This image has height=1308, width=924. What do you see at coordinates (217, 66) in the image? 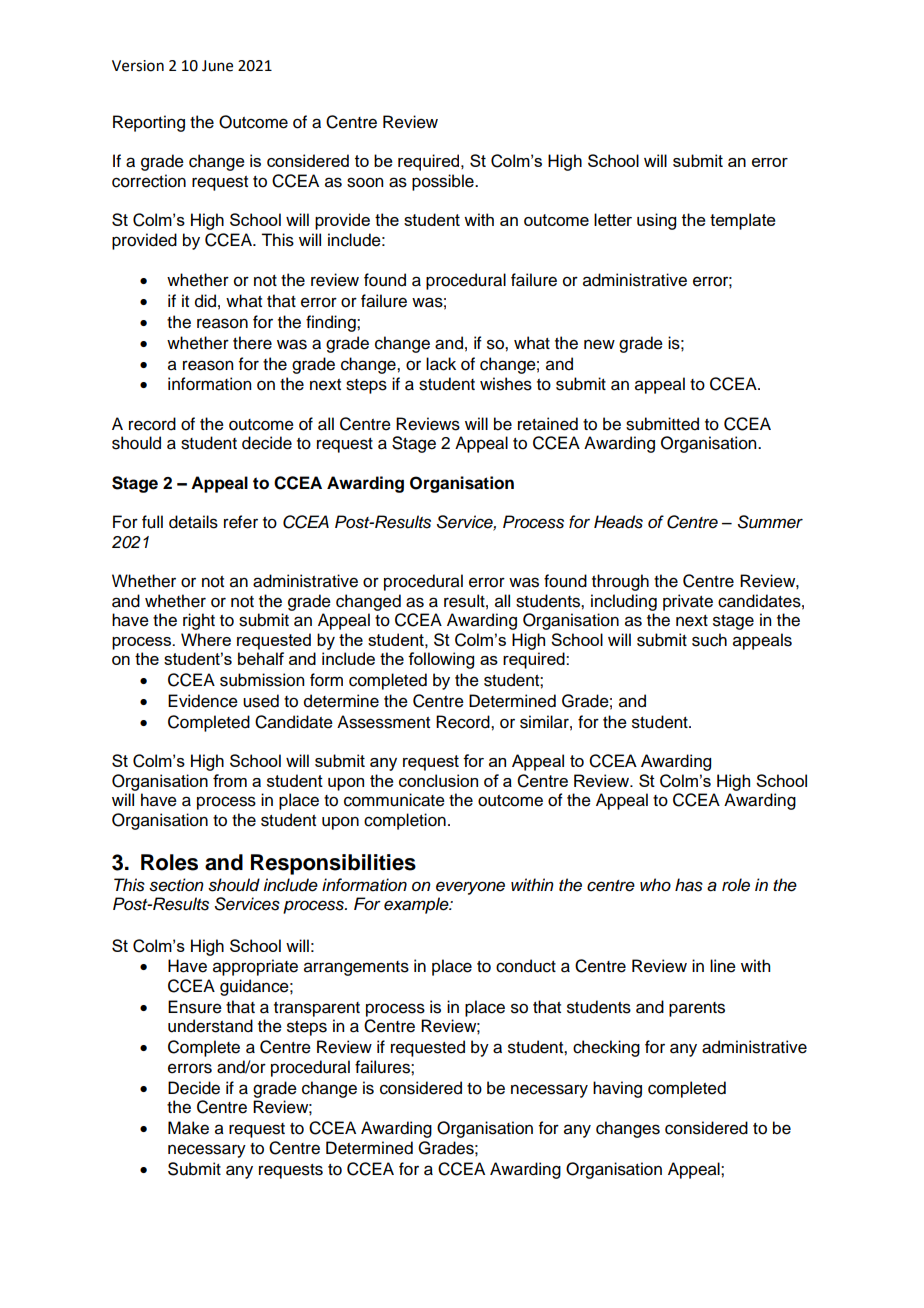
I see `June` at bounding box center [217, 66].
